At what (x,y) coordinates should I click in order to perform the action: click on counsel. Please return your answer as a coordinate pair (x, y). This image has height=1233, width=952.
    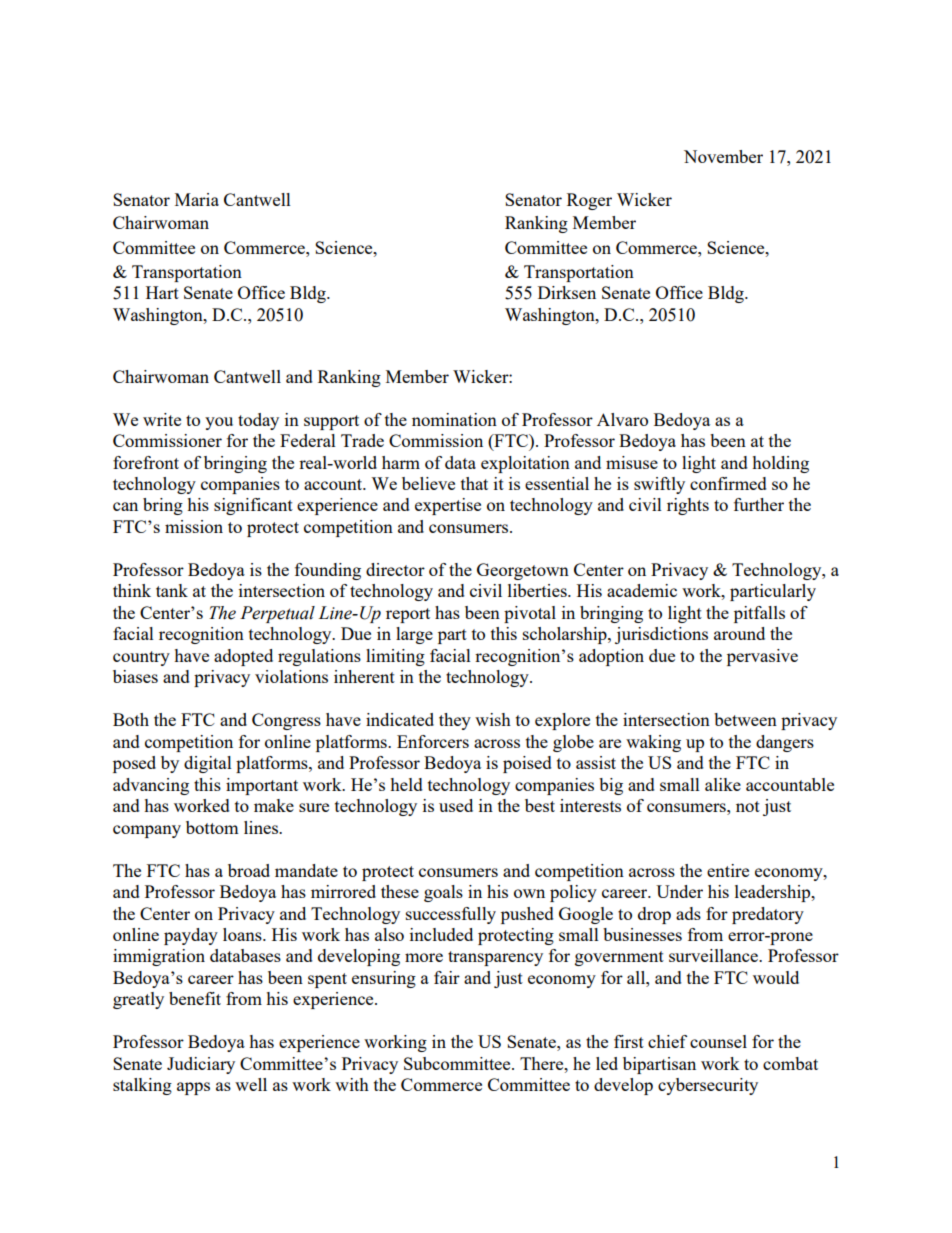
    Looking at the image, I should click on (718, 1041).
